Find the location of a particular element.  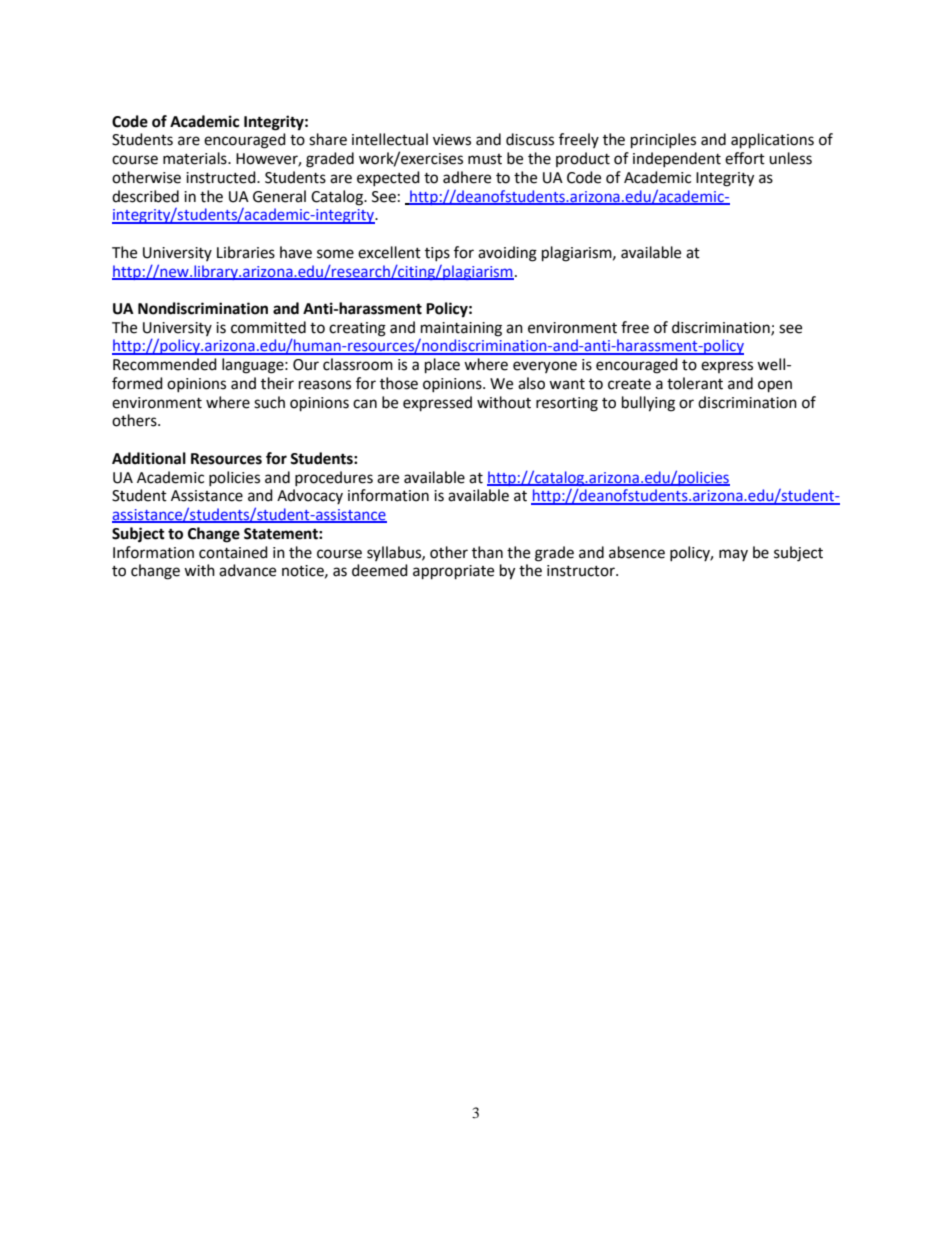

contained is located at coordinates (233, 552).
